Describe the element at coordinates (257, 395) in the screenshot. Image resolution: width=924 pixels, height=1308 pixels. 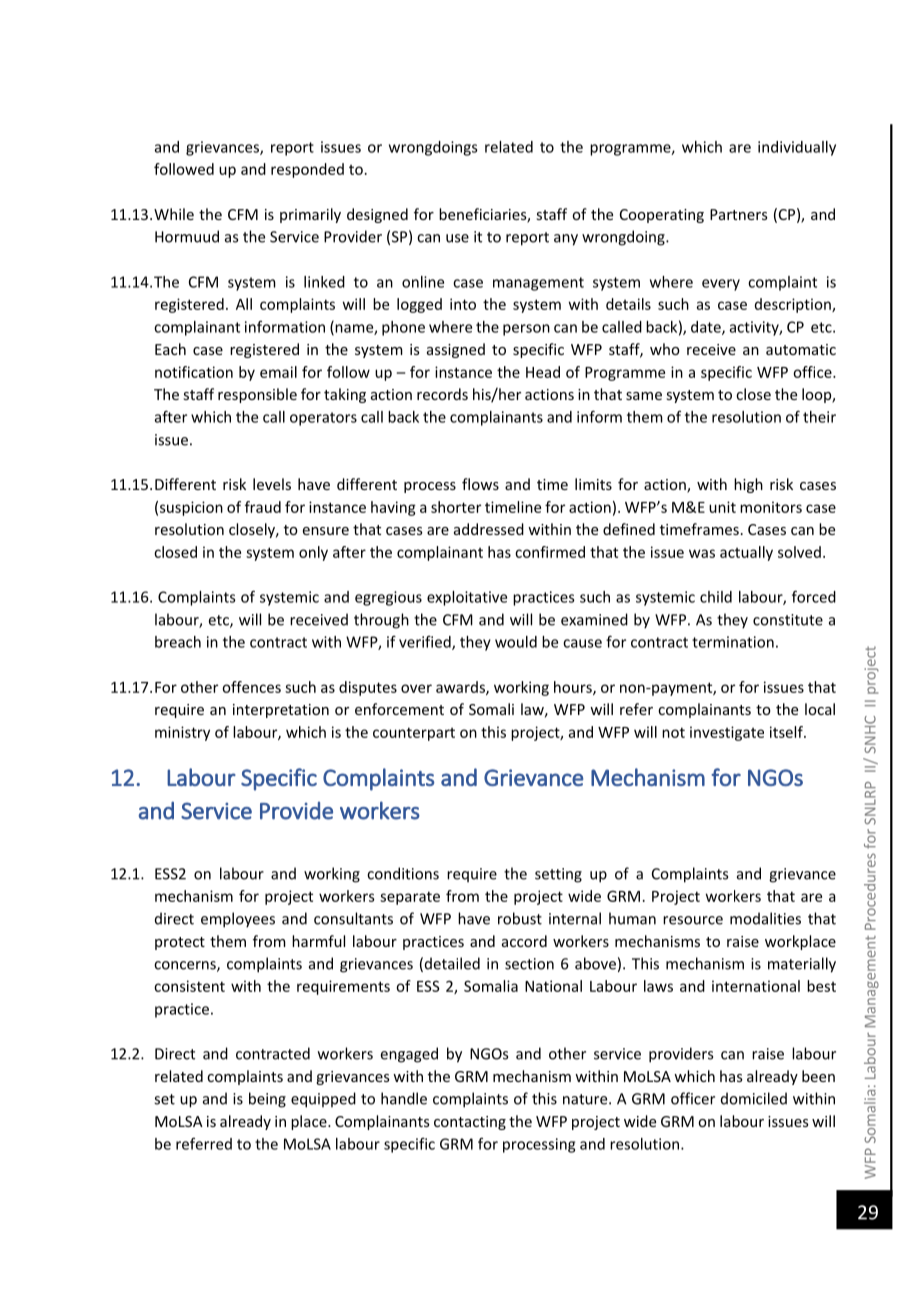
I see `responsible` at that location.
